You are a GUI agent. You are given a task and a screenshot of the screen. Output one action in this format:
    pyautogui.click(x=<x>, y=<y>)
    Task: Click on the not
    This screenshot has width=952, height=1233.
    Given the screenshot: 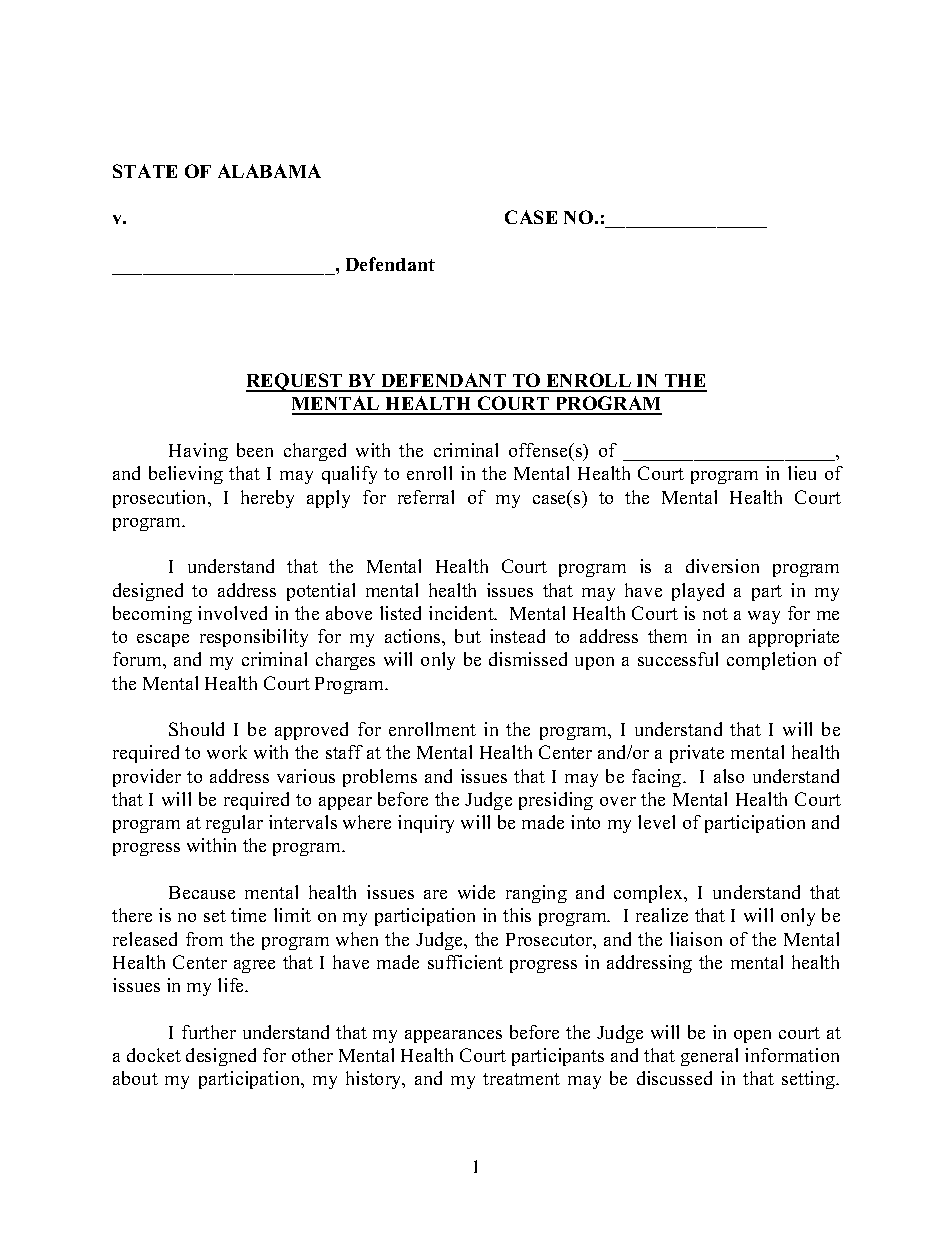 What is the action you would take?
    pyautogui.click(x=715, y=614)
